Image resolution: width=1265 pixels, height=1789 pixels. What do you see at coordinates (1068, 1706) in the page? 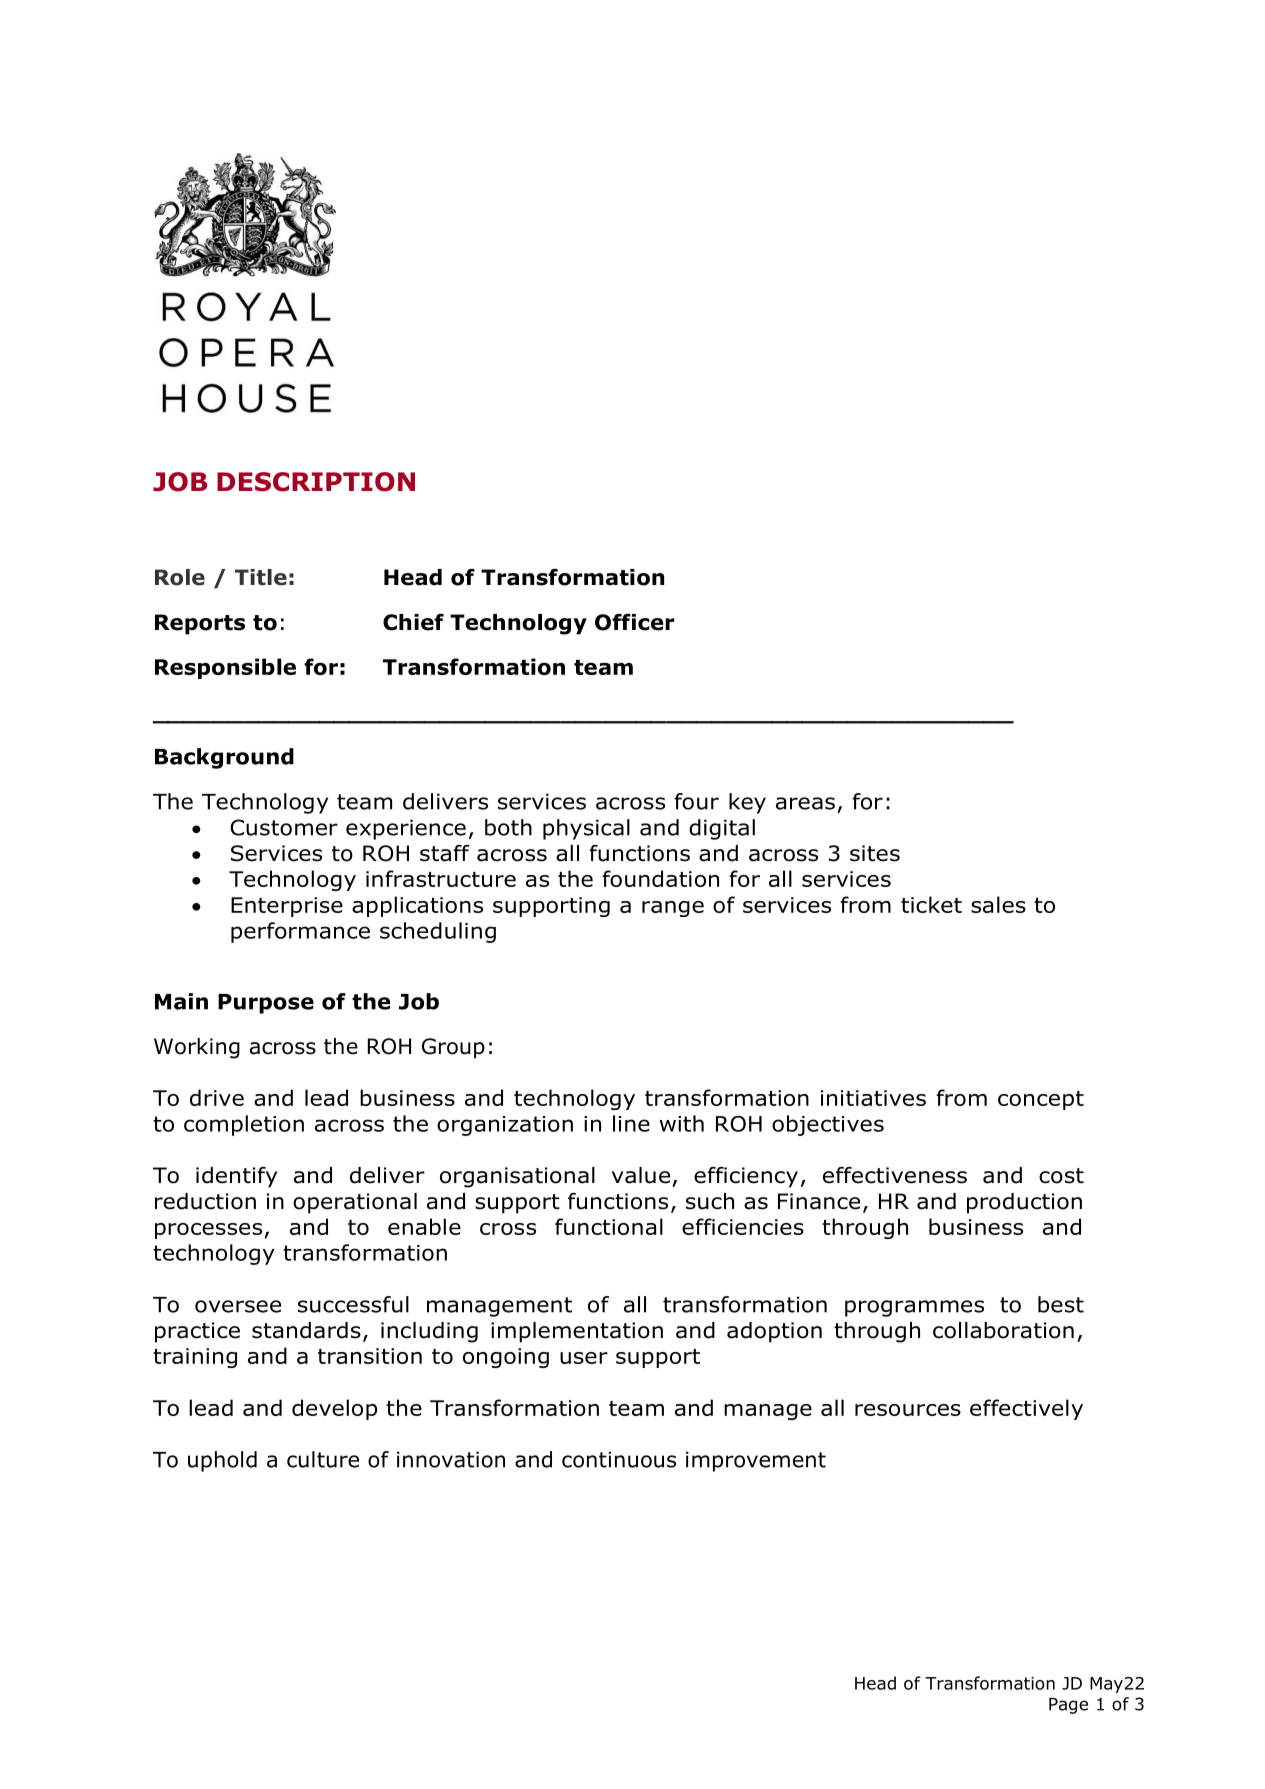
I see `Page` at bounding box center [1068, 1706].
